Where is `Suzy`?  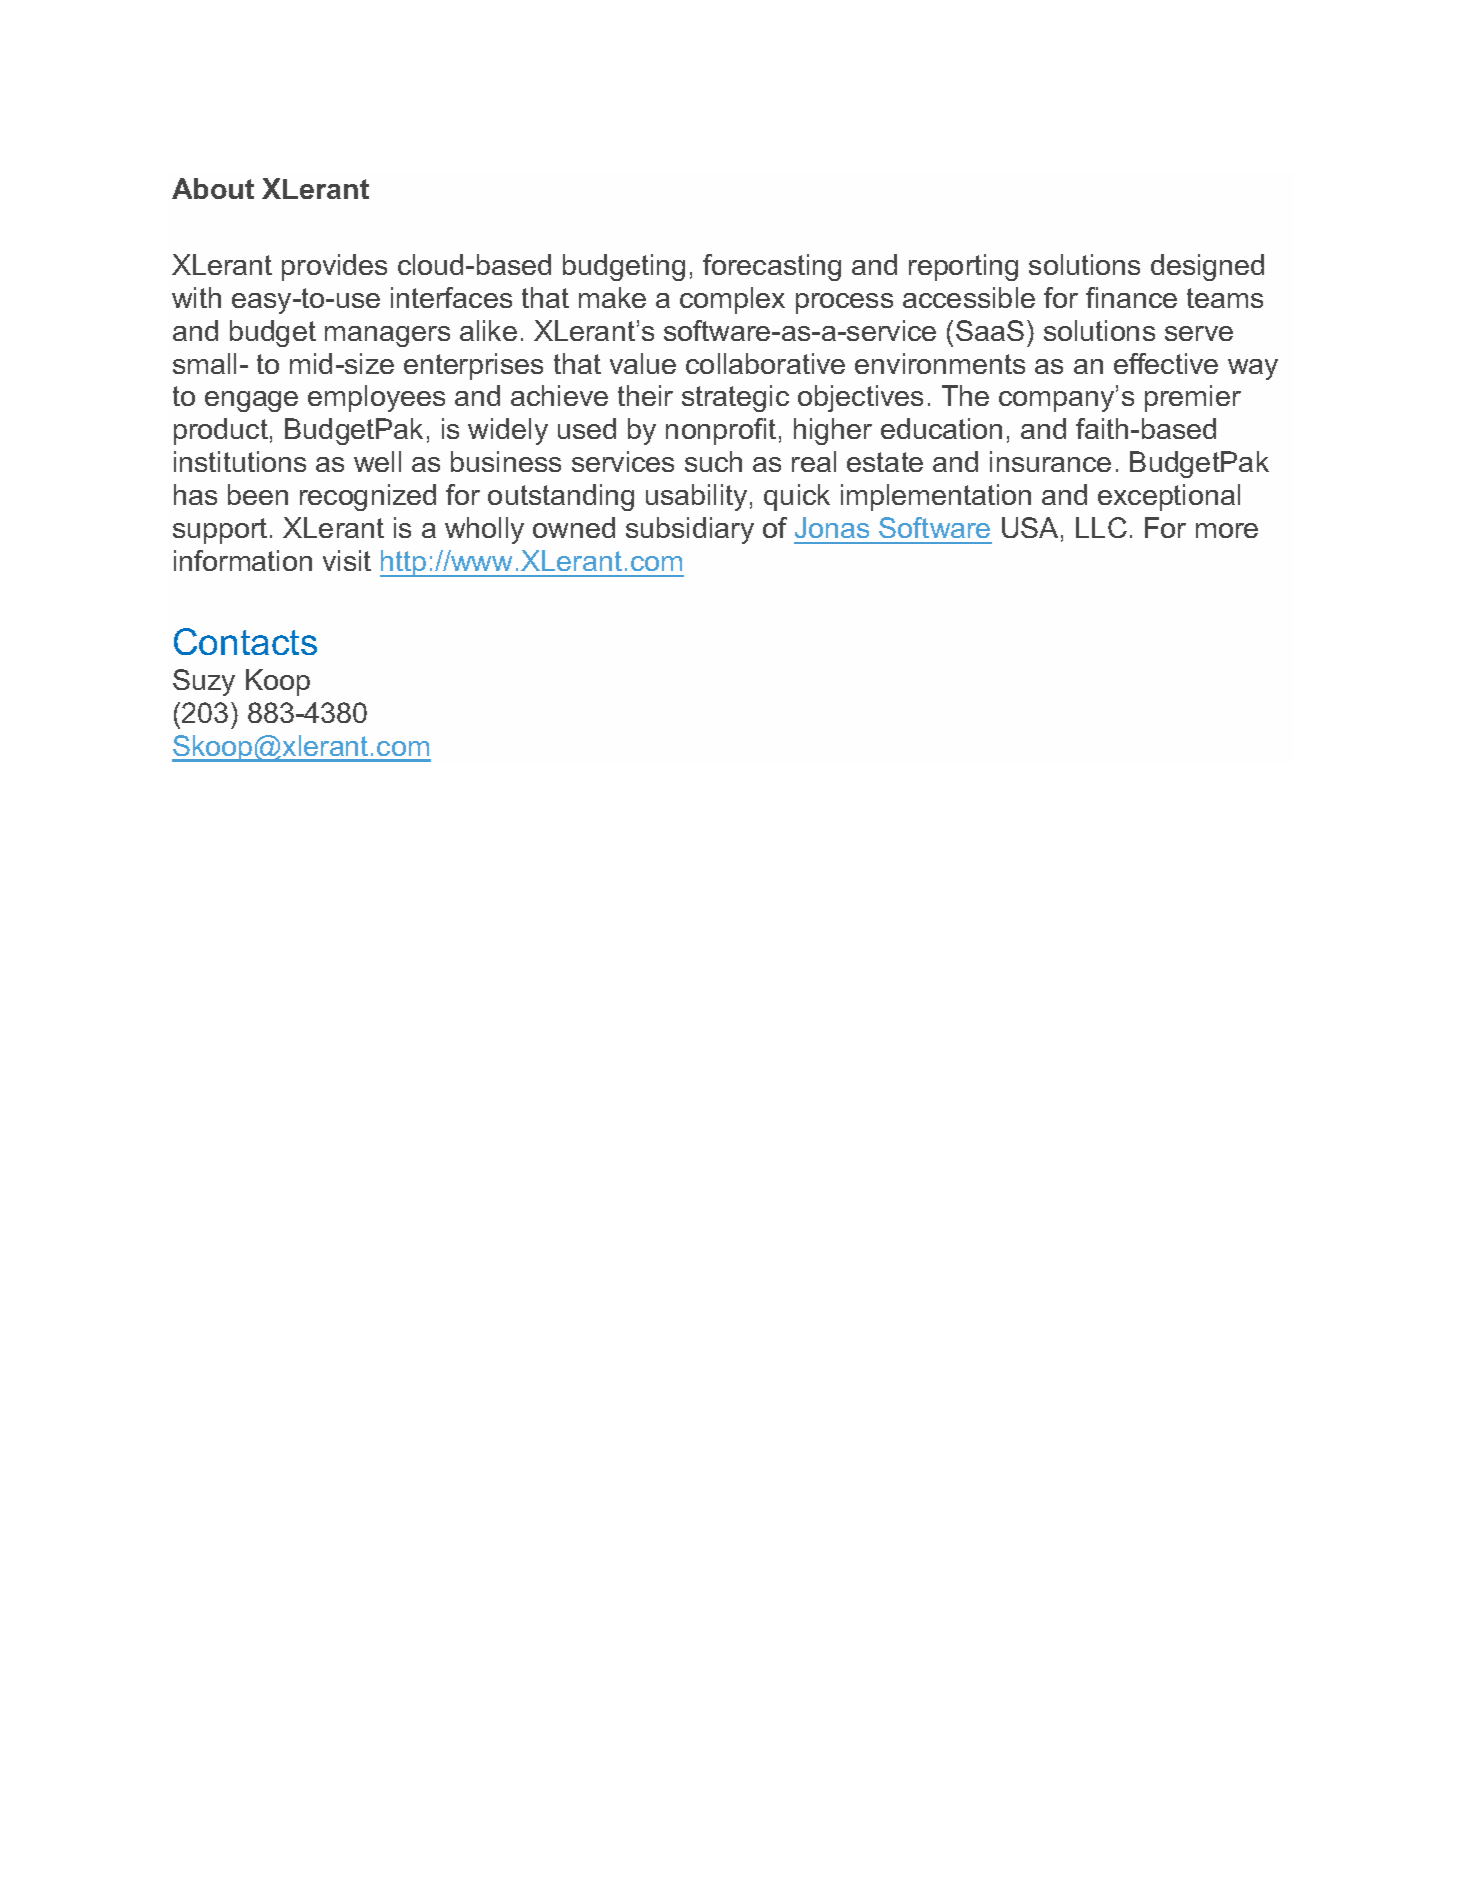 Suzy is located at coordinates (204, 682).
